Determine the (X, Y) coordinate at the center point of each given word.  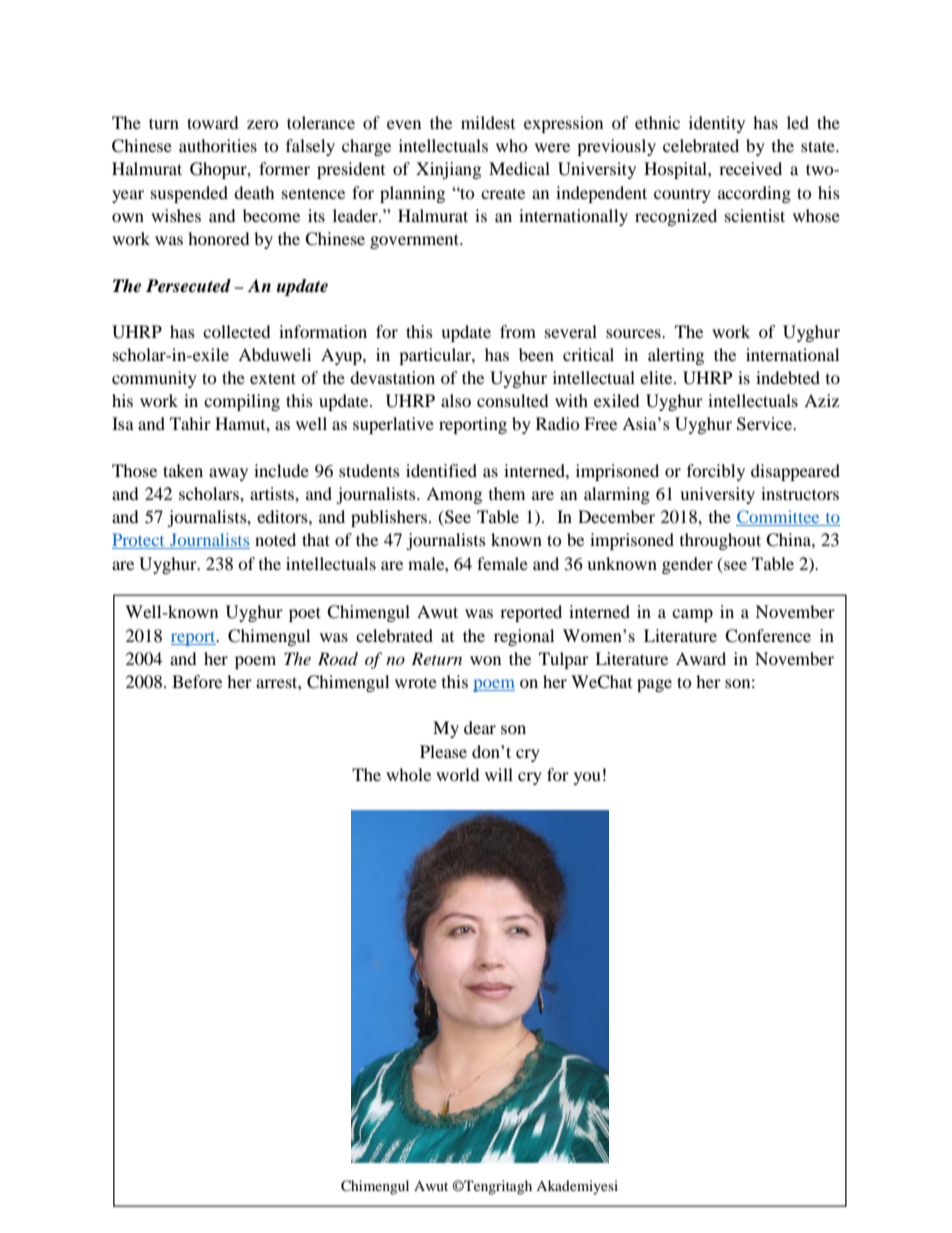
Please (443, 751)
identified (441, 470)
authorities (218, 145)
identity (717, 124)
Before (197, 681)
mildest (488, 122)
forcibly (716, 472)
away (228, 474)
